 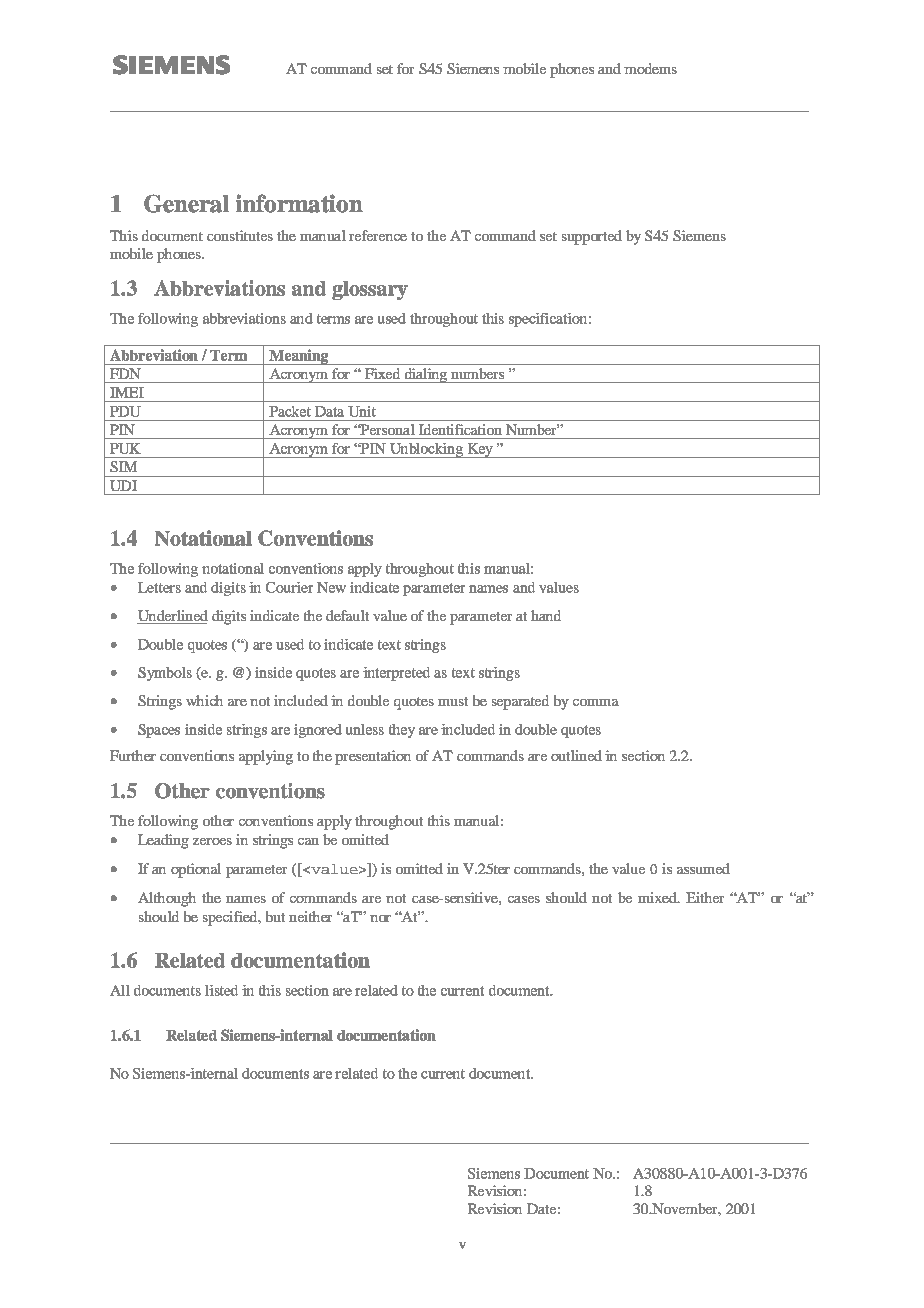 What do you see at coordinates (221, 990) in the image?
I see `listed` at bounding box center [221, 990].
